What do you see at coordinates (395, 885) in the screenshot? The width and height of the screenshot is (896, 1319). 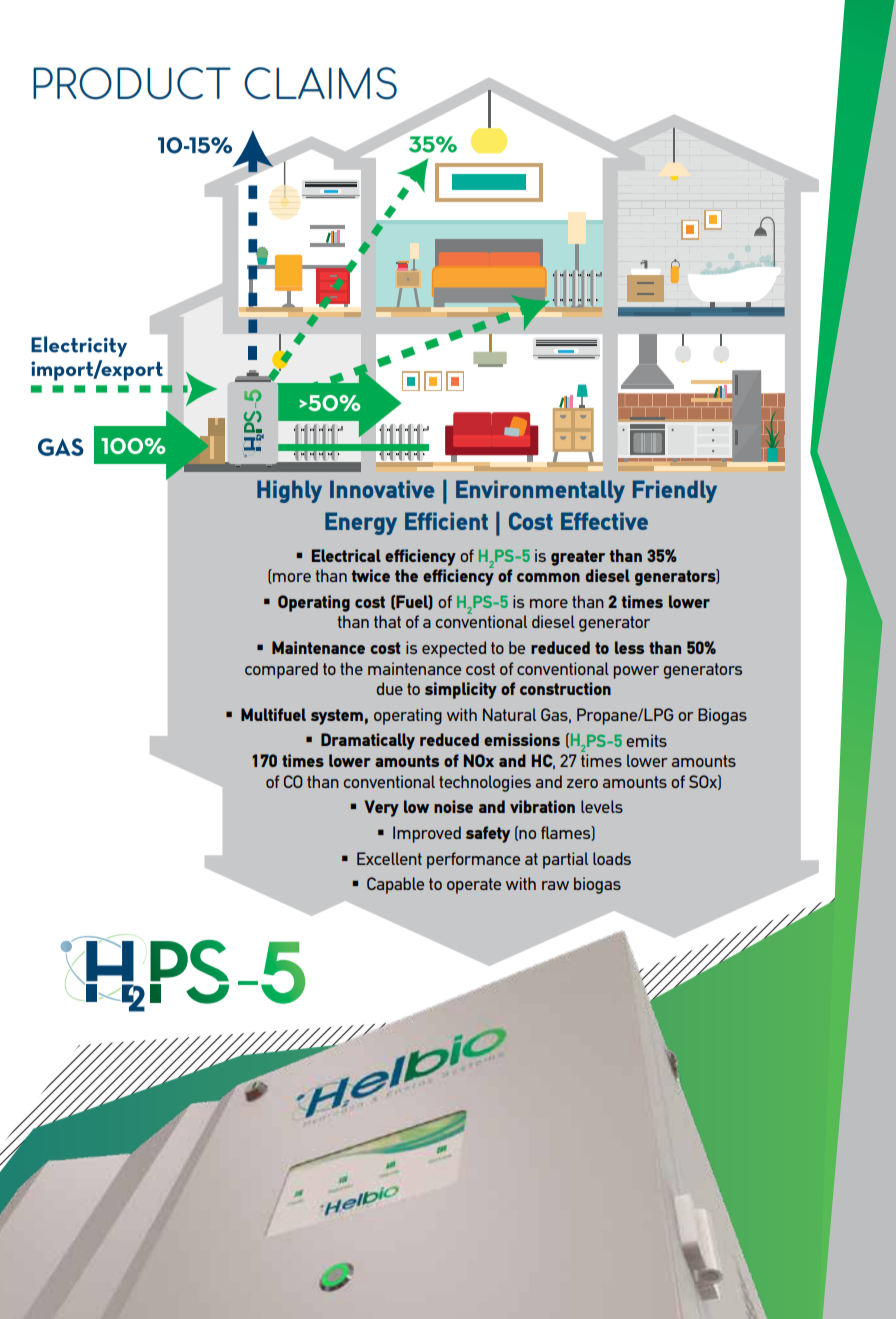 I see `Capable` at bounding box center [395, 885].
